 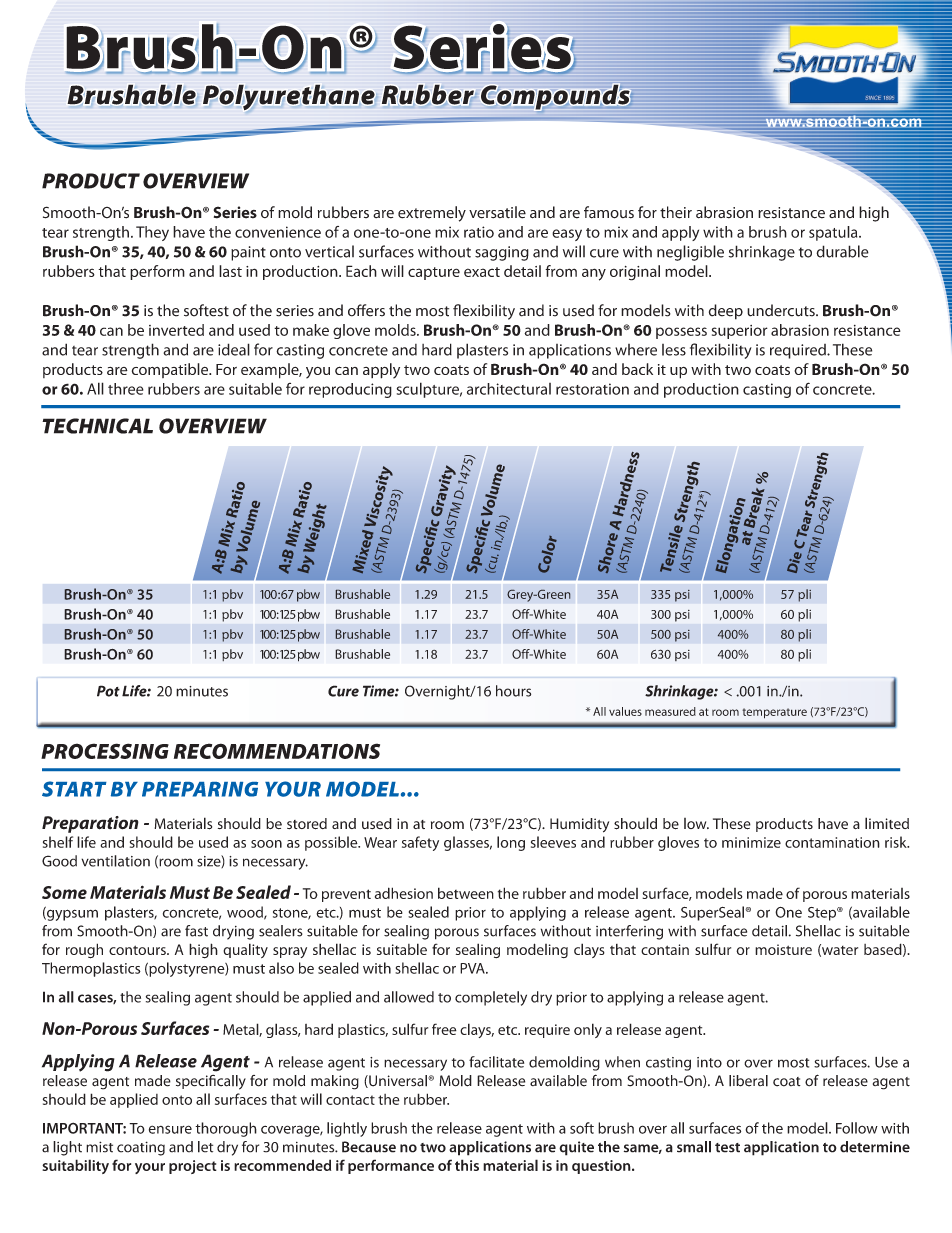 What do you see at coordinates (170, 1129) in the screenshot?
I see `ensure` at bounding box center [170, 1129].
